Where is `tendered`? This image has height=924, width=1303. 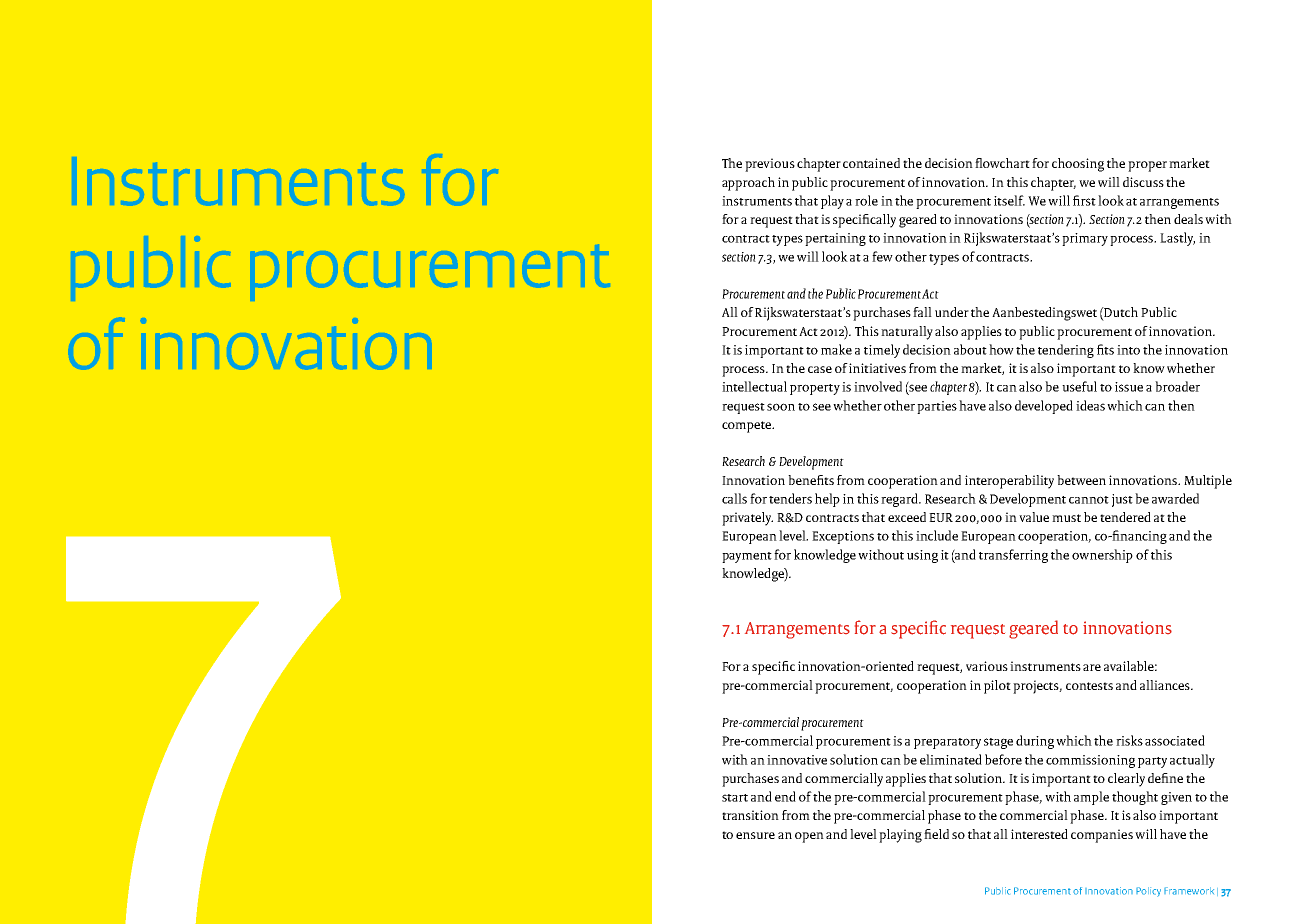 tendered is located at coordinates (1125, 517).
